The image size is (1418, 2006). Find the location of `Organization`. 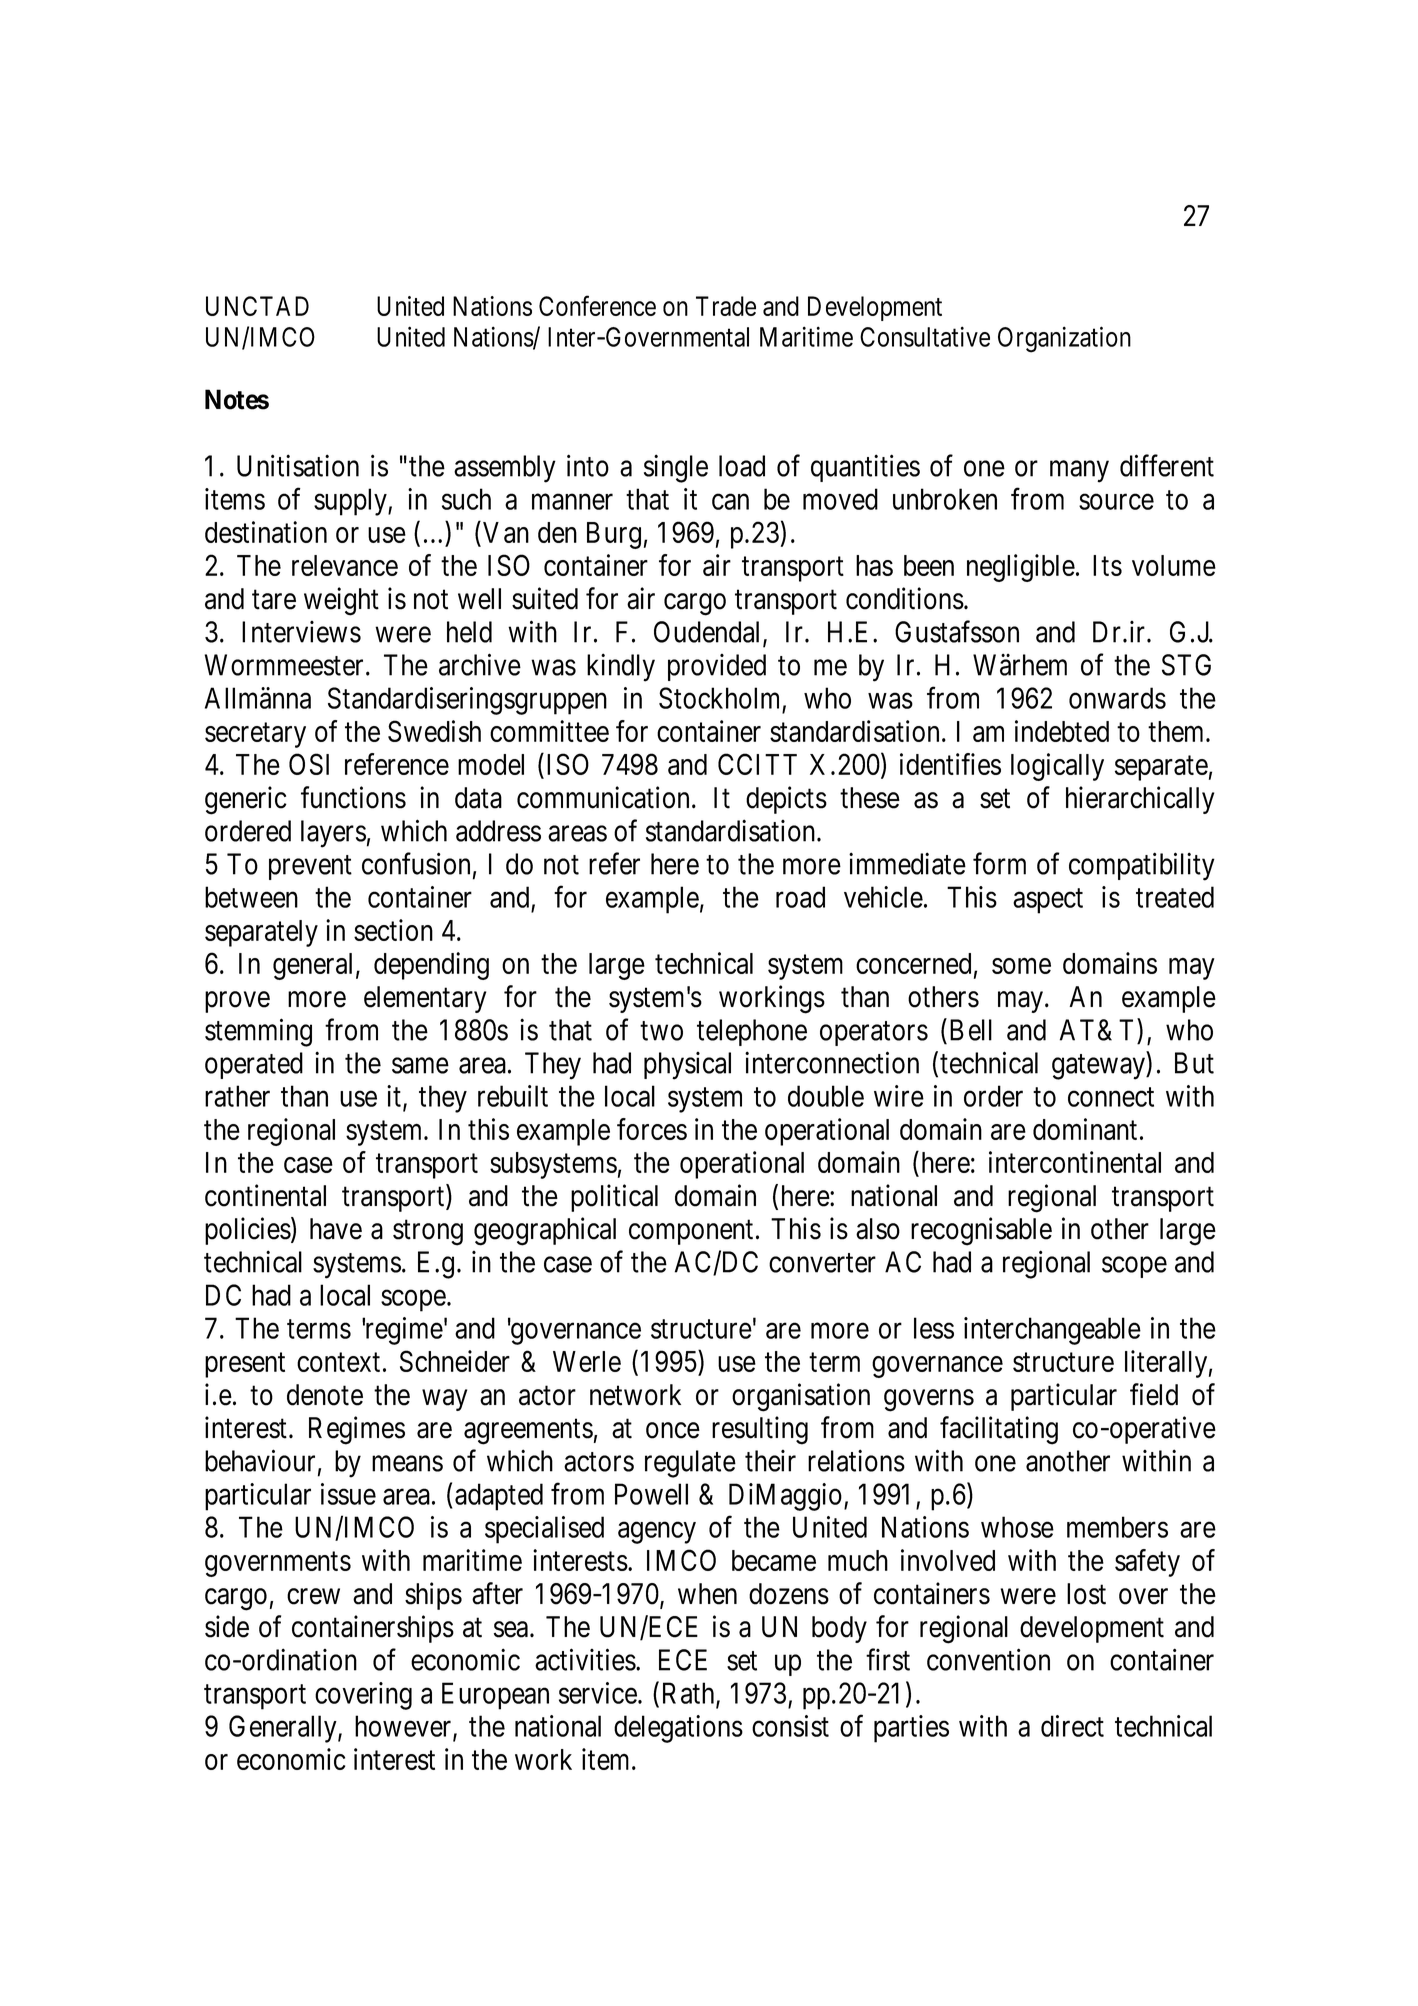

Organization is located at coordinates (1064, 339).
